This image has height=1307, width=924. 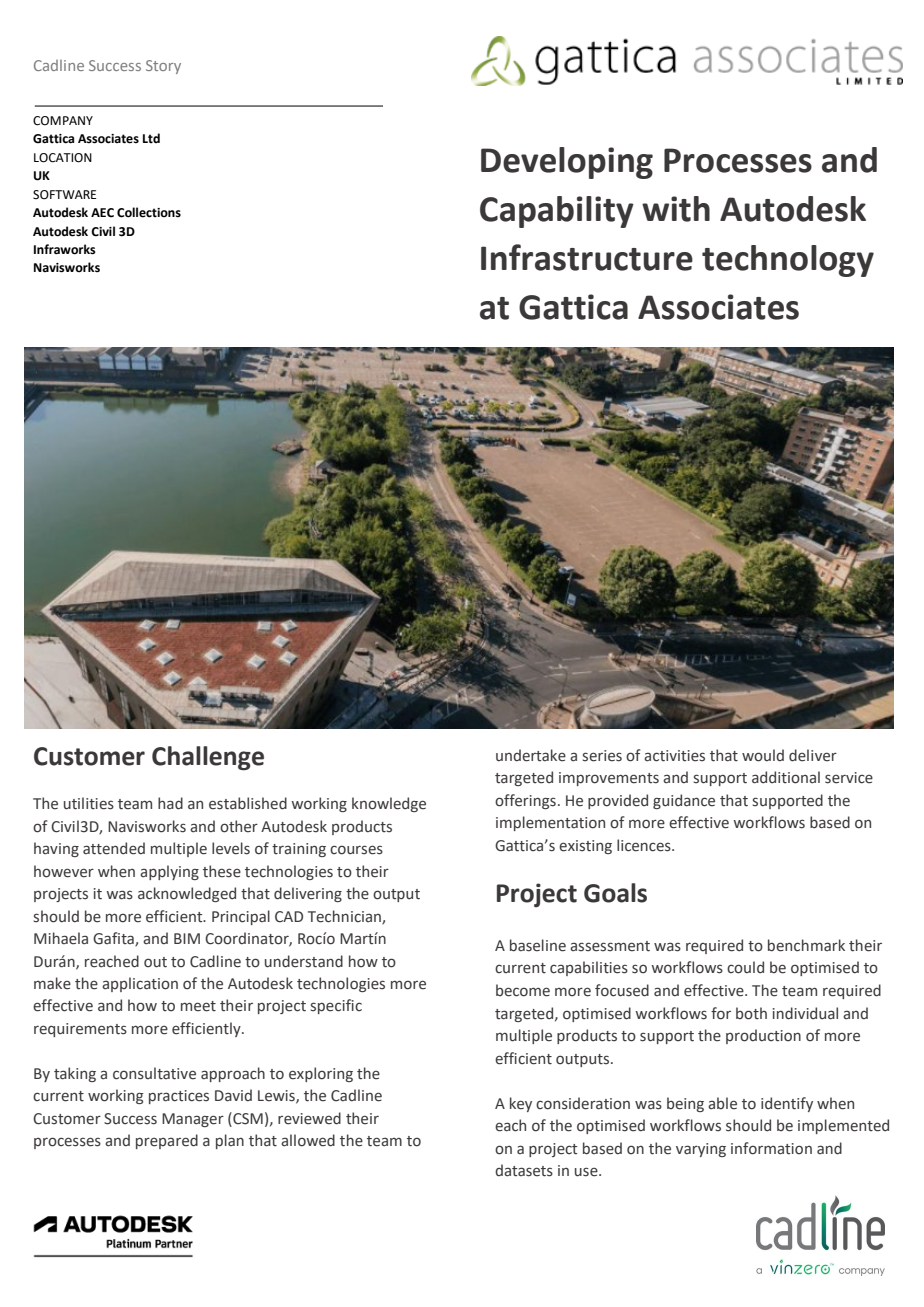 I want to click on Challenge, so click(x=208, y=758).
